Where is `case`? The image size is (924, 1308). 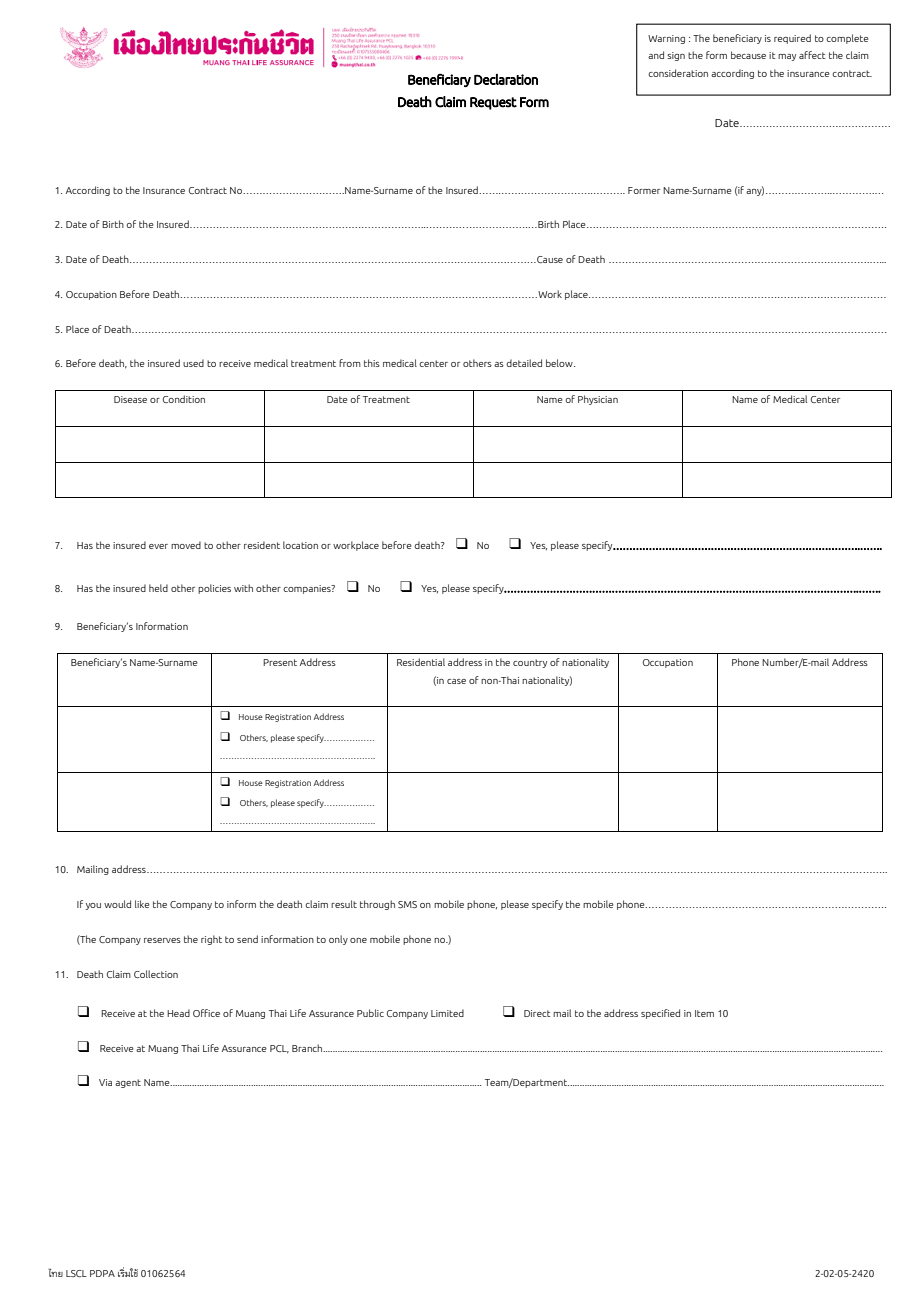
case is located at coordinates (456, 681).
